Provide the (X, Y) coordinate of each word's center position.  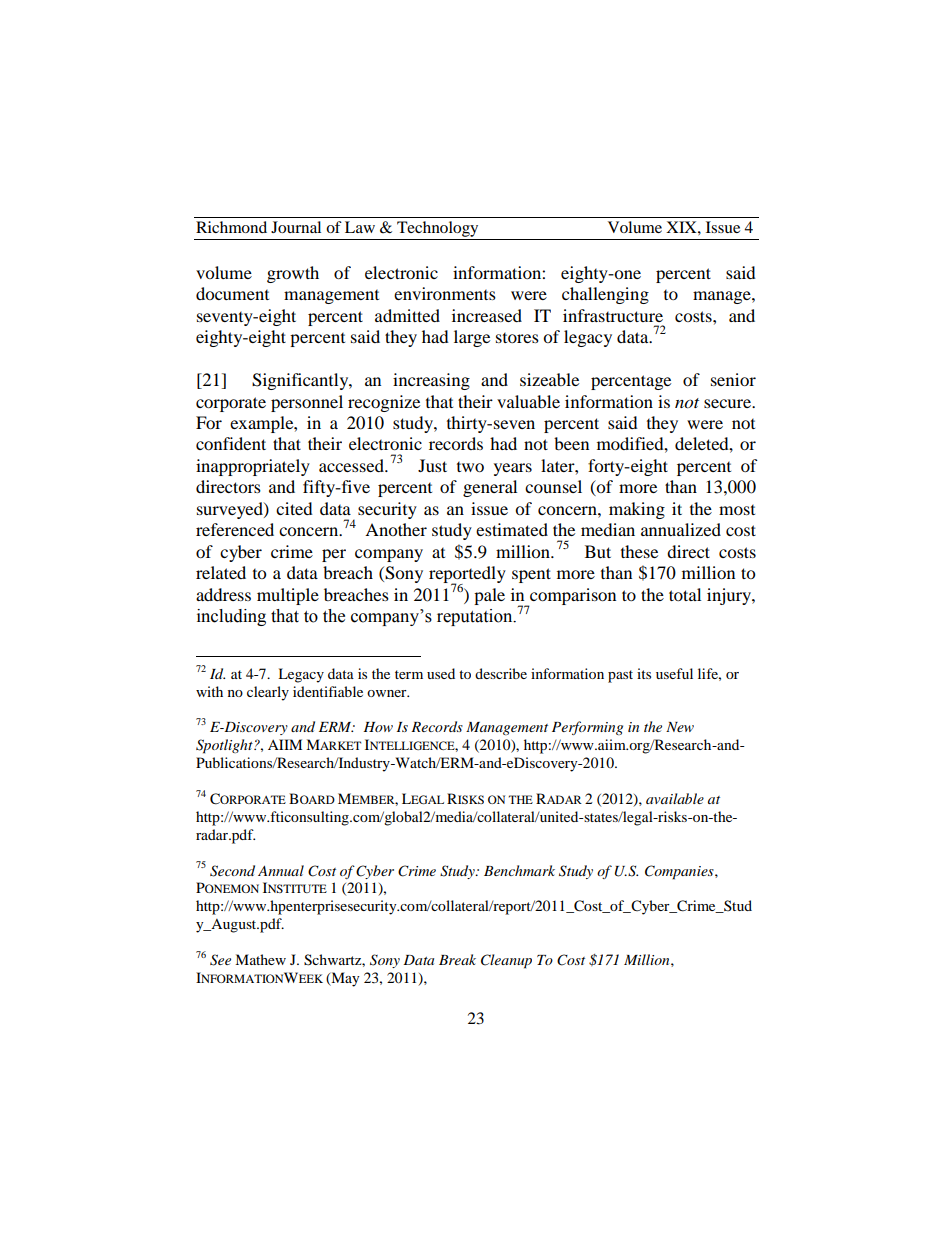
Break (457, 959)
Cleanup (506, 961)
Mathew (260, 959)
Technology (438, 230)
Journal (296, 227)
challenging (605, 295)
